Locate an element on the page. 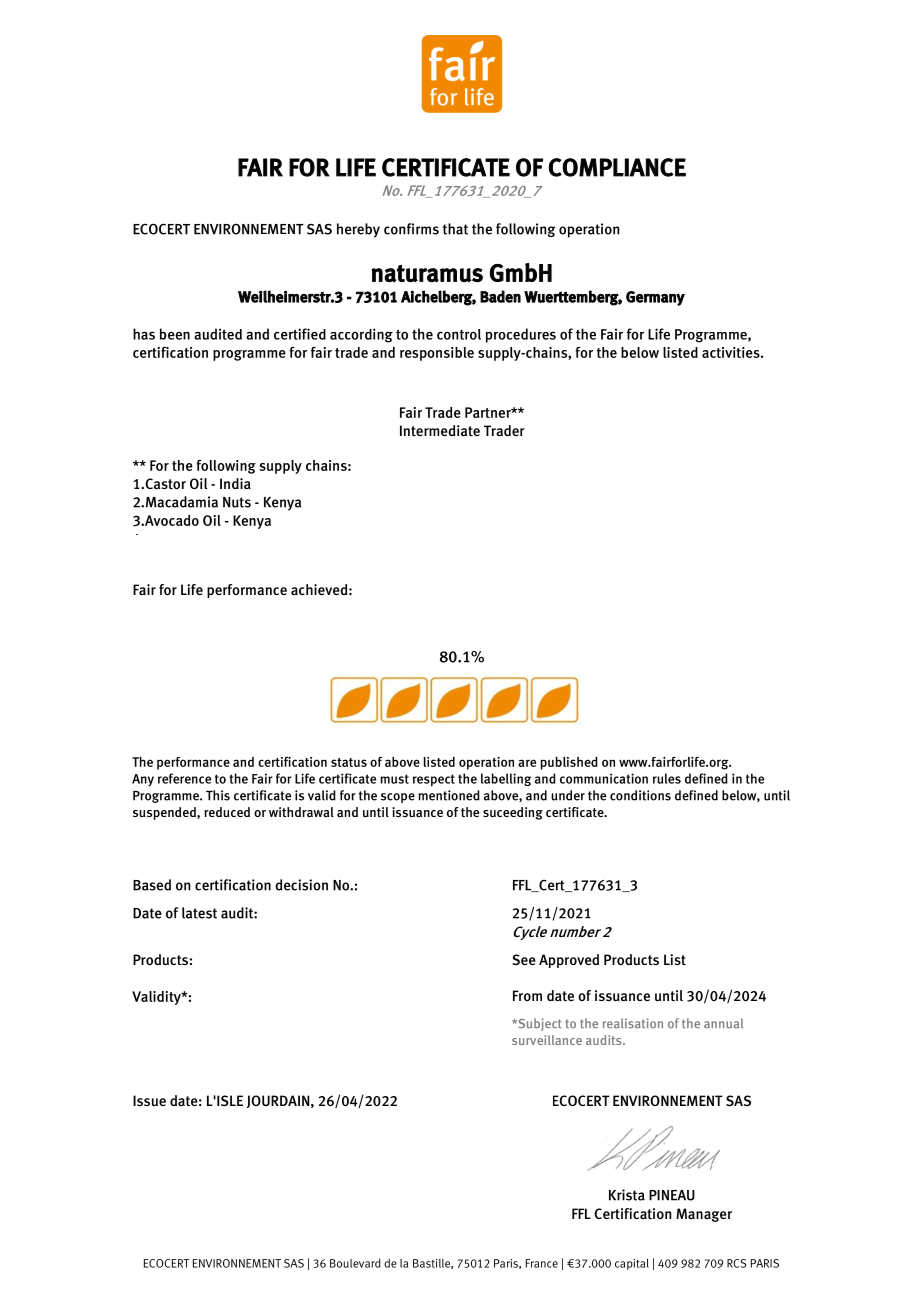 Image resolution: width=924 pixels, height=1308 pixels. conditions is located at coordinates (640, 795).
